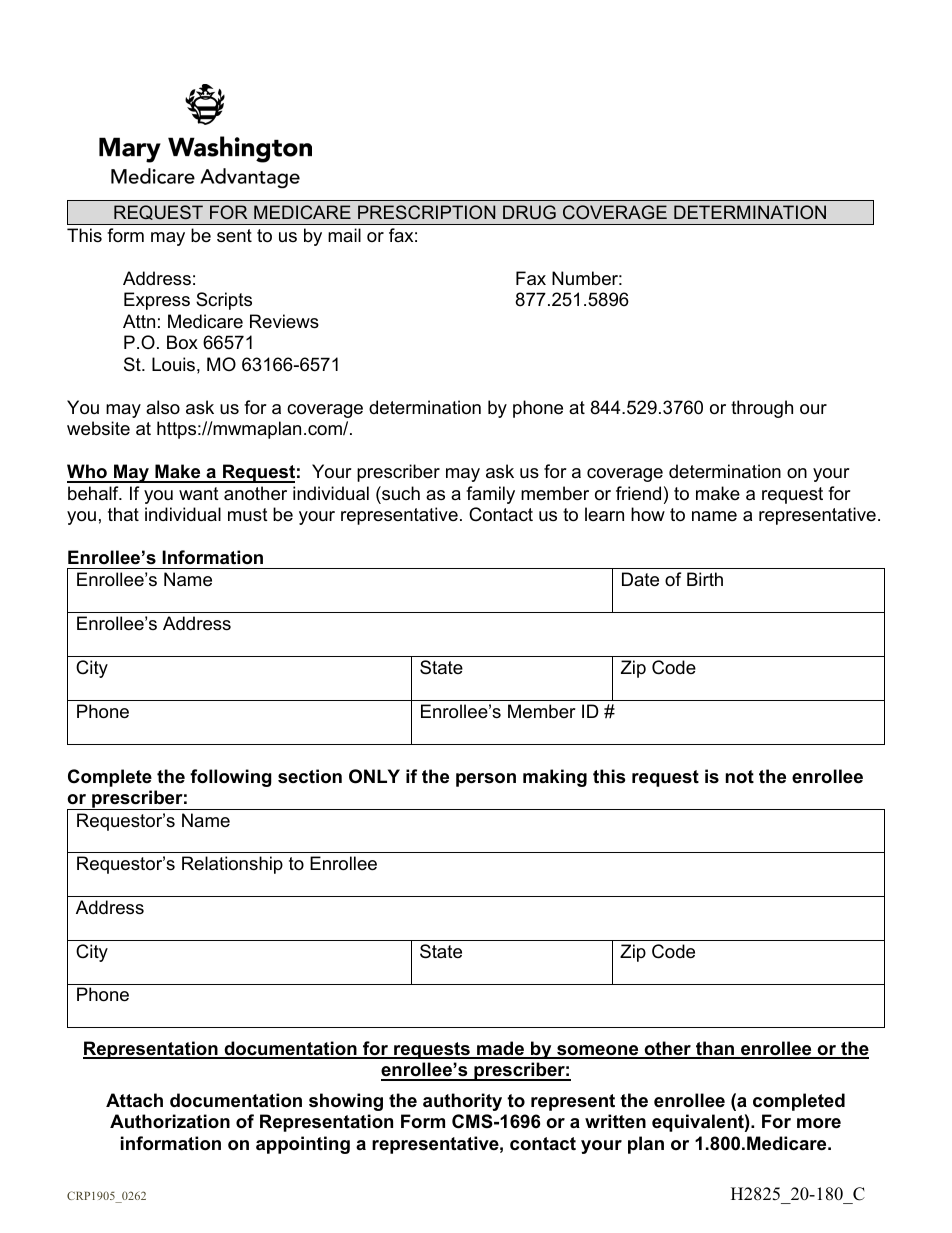  What do you see at coordinates (705, 579) in the image?
I see `Birth` at bounding box center [705, 579].
